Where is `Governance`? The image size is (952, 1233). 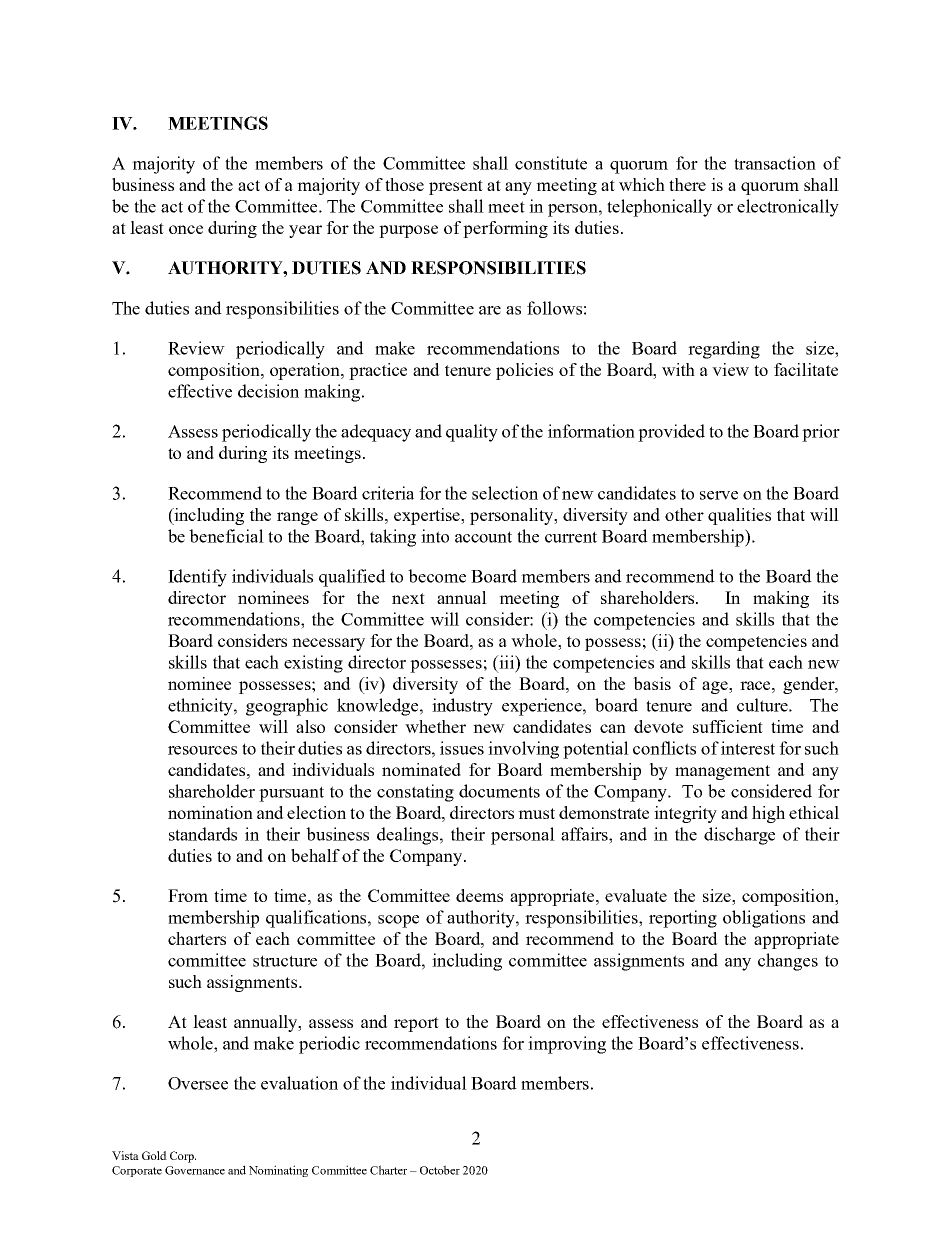
Governance is located at coordinates (195, 1170).
